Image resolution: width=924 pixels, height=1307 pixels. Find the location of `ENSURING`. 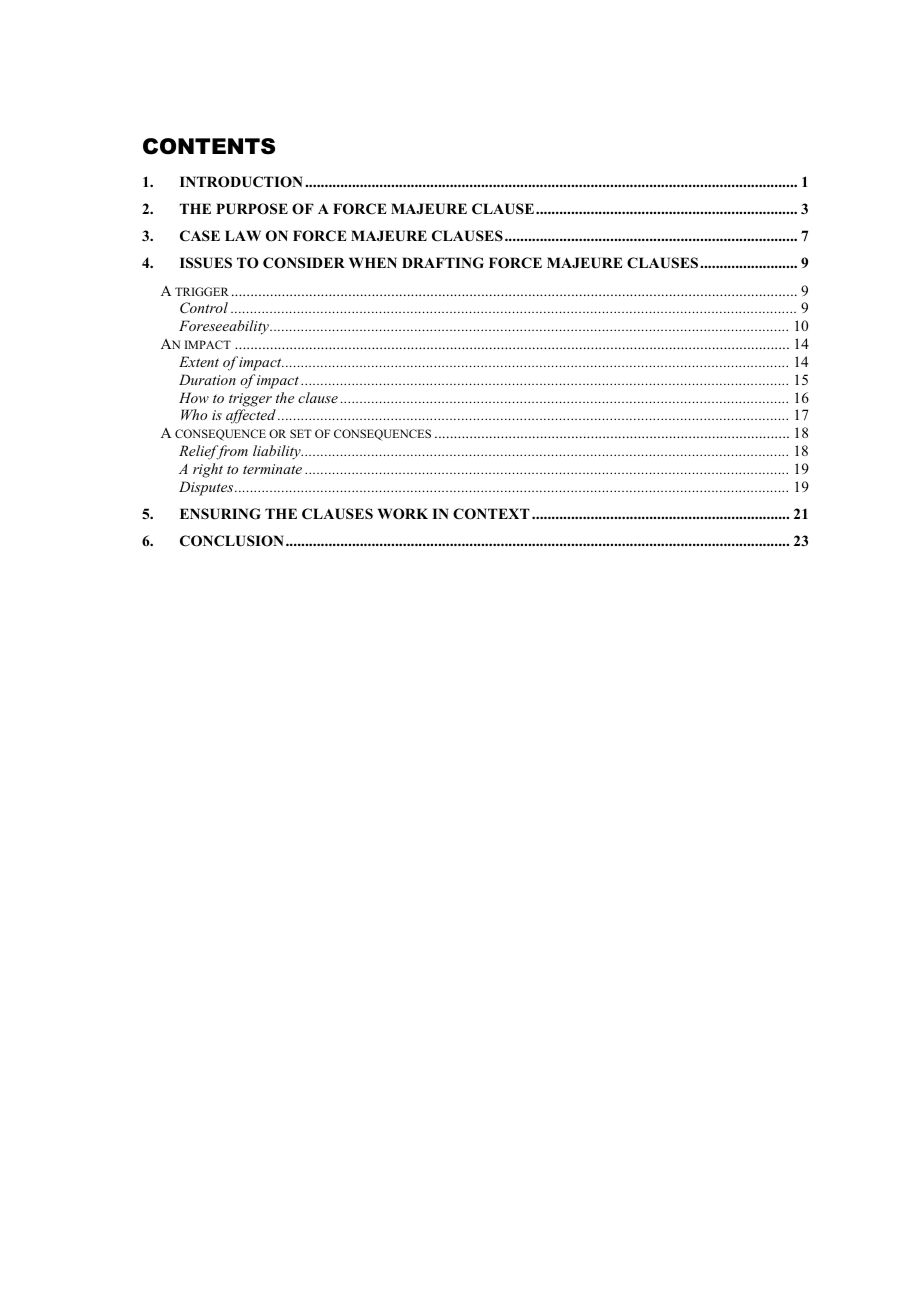

ENSURING is located at coordinates (220, 514).
